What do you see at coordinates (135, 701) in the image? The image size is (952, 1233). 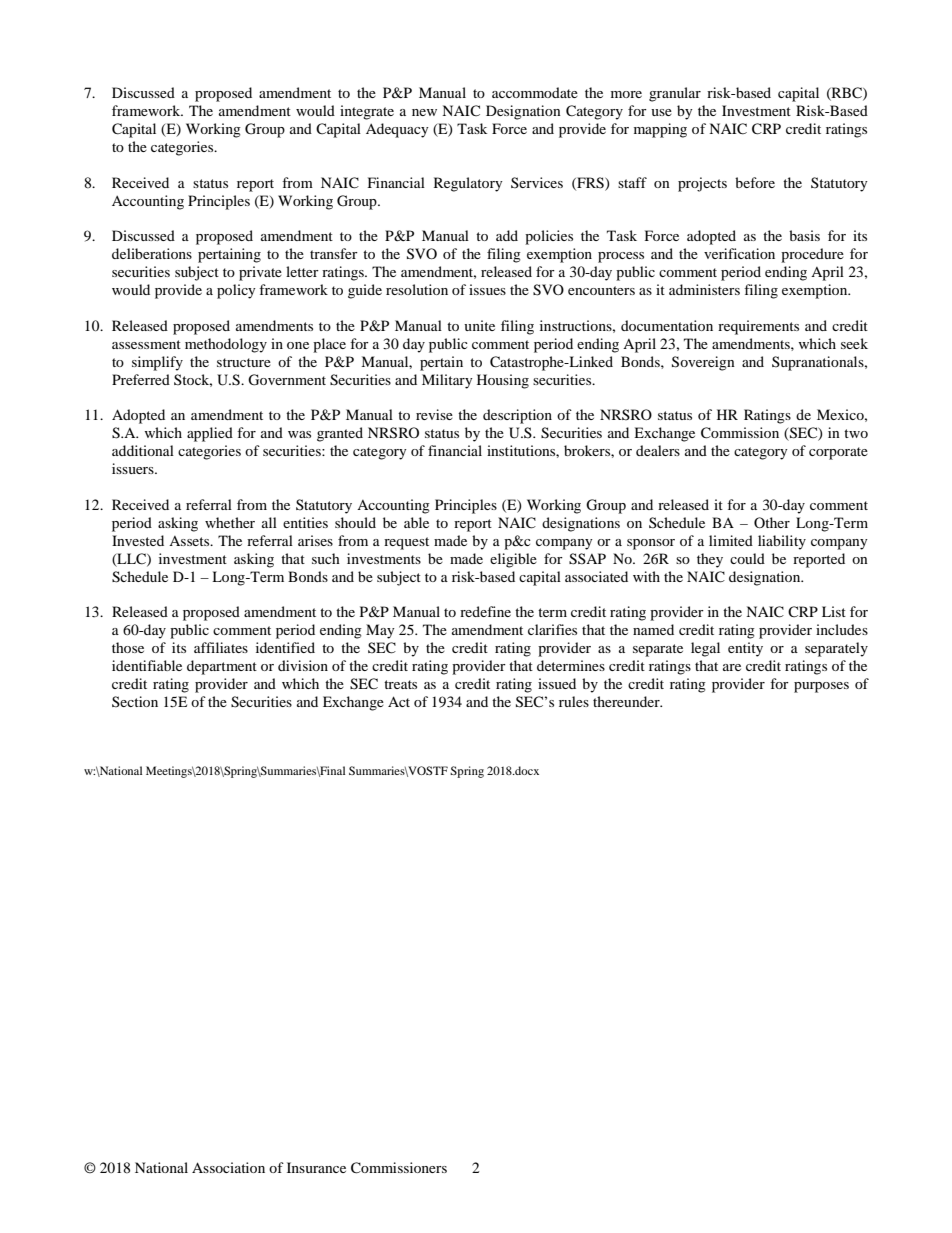 I see `Section` at bounding box center [135, 701].
